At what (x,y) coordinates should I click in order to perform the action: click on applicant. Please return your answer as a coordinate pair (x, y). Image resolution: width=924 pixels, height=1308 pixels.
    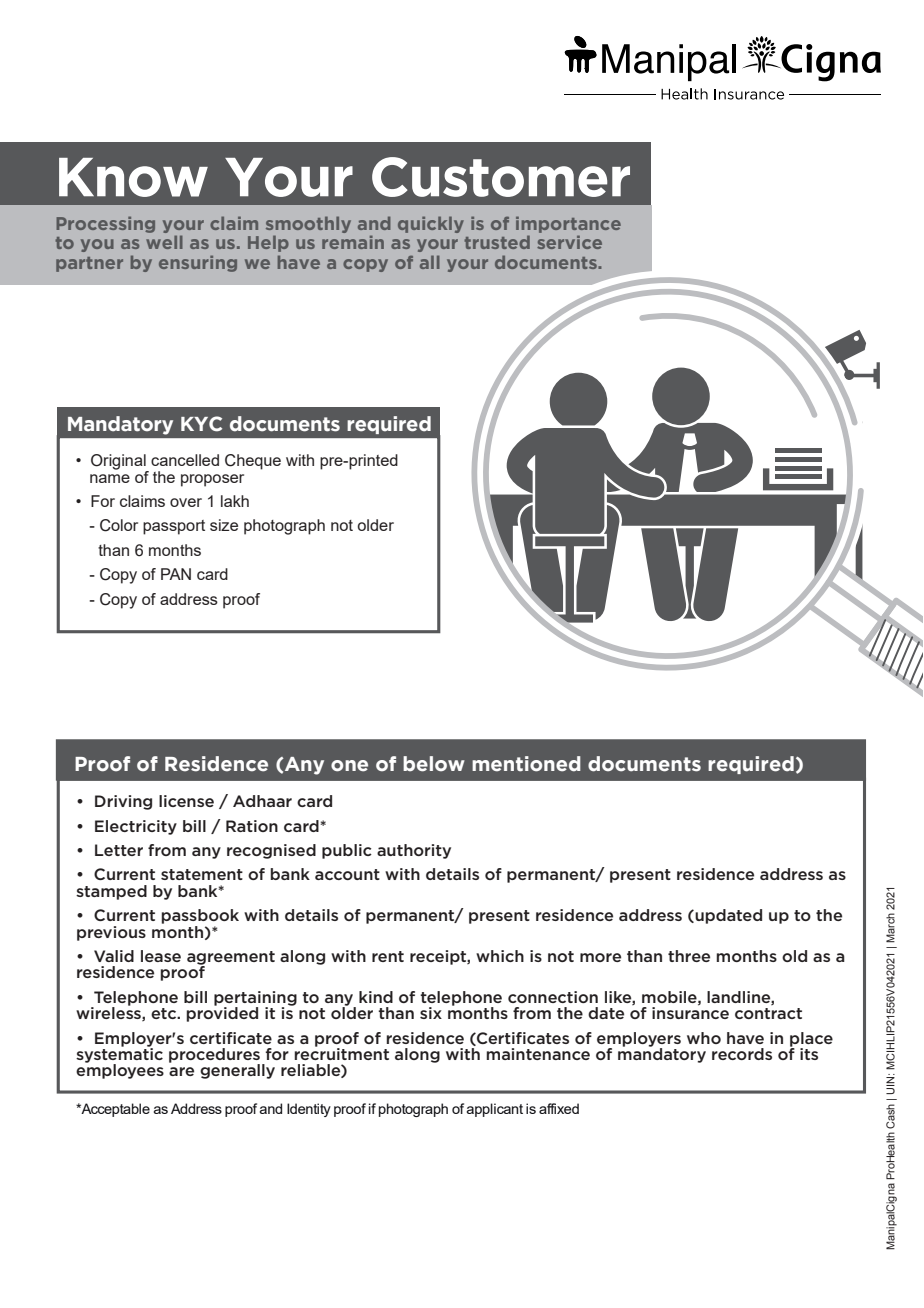
    Looking at the image, I should click on (495, 1110).
